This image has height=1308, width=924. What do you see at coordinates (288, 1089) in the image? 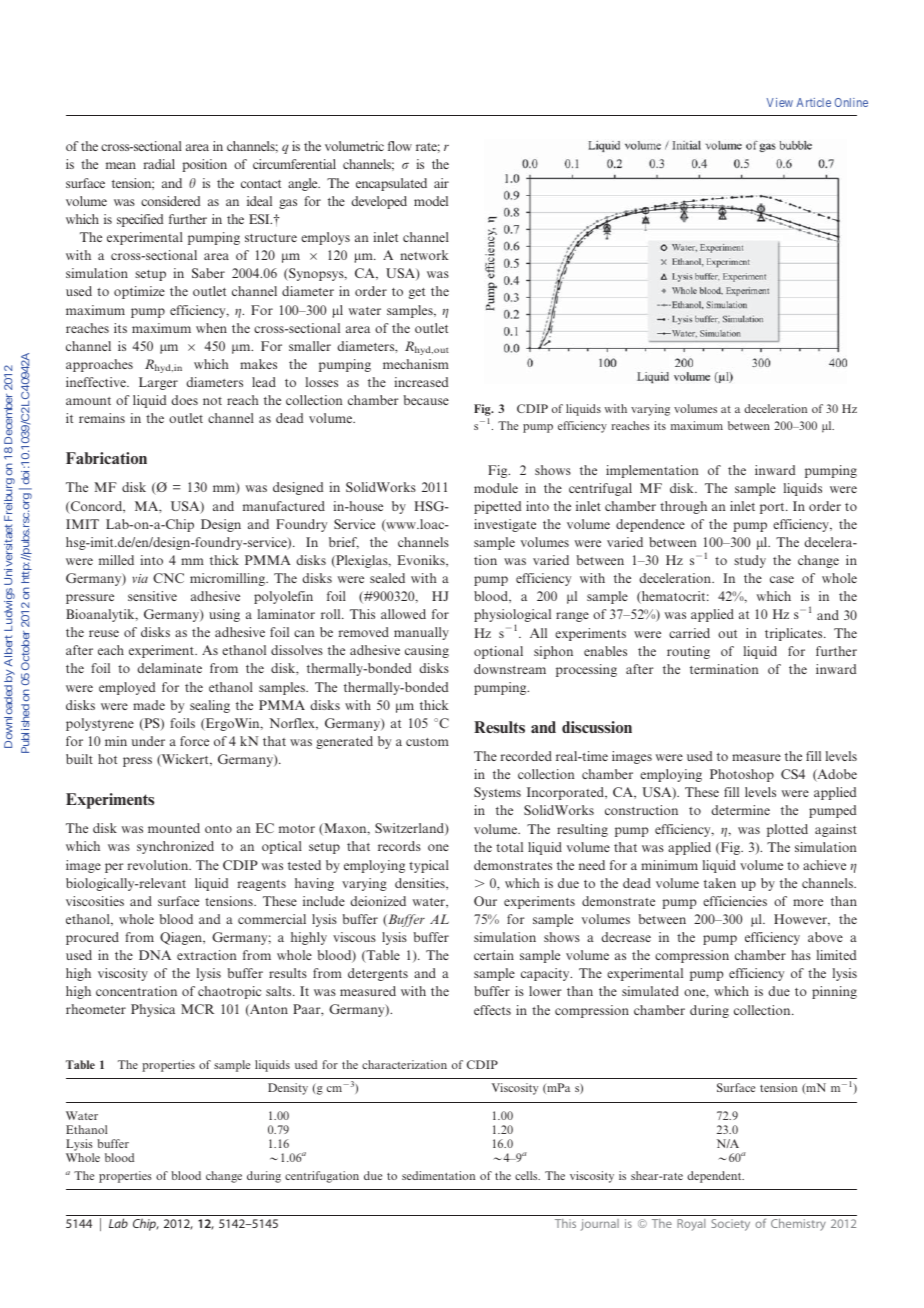
I see `Density` at bounding box center [288, 1089].
